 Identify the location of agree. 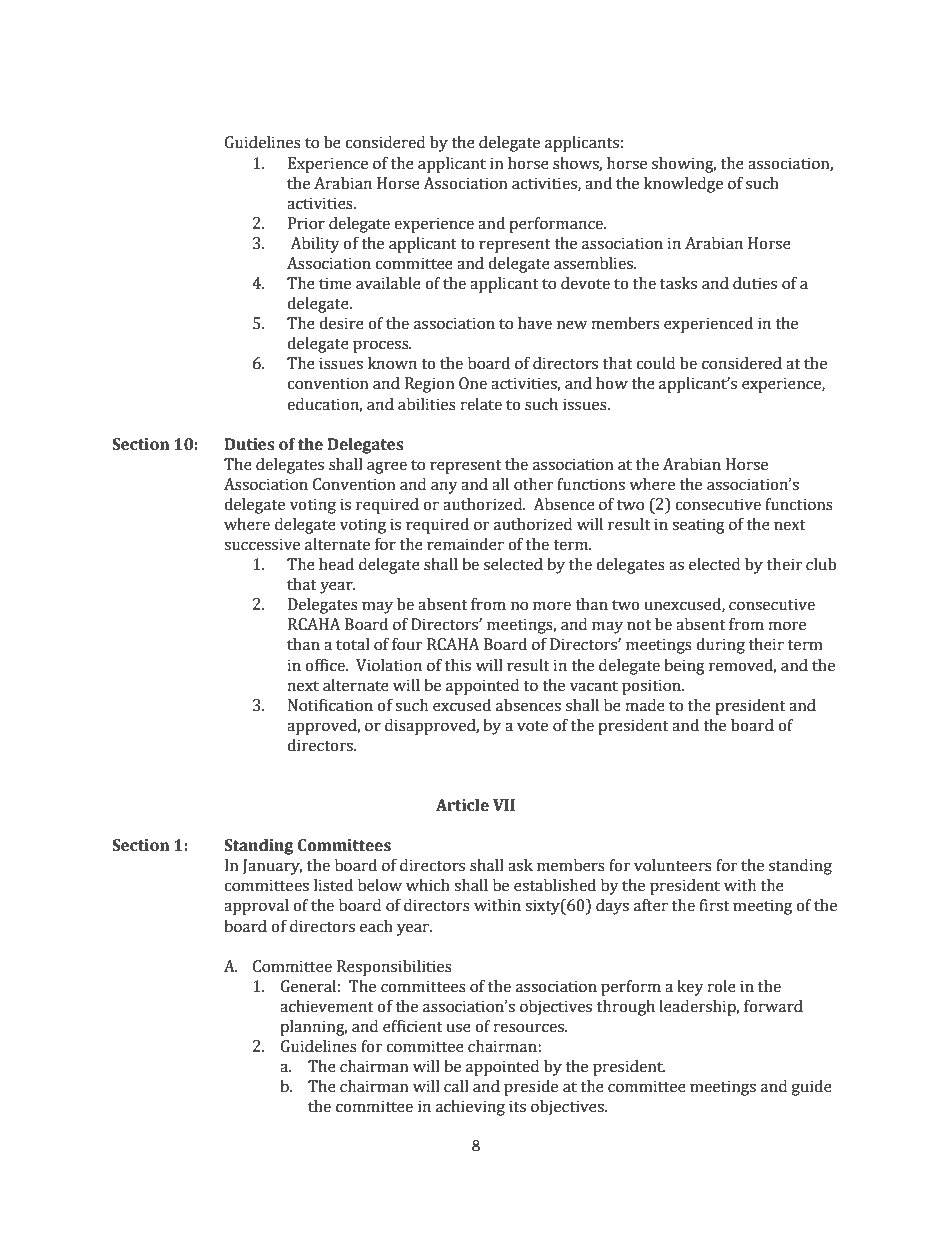
(387, 467).
